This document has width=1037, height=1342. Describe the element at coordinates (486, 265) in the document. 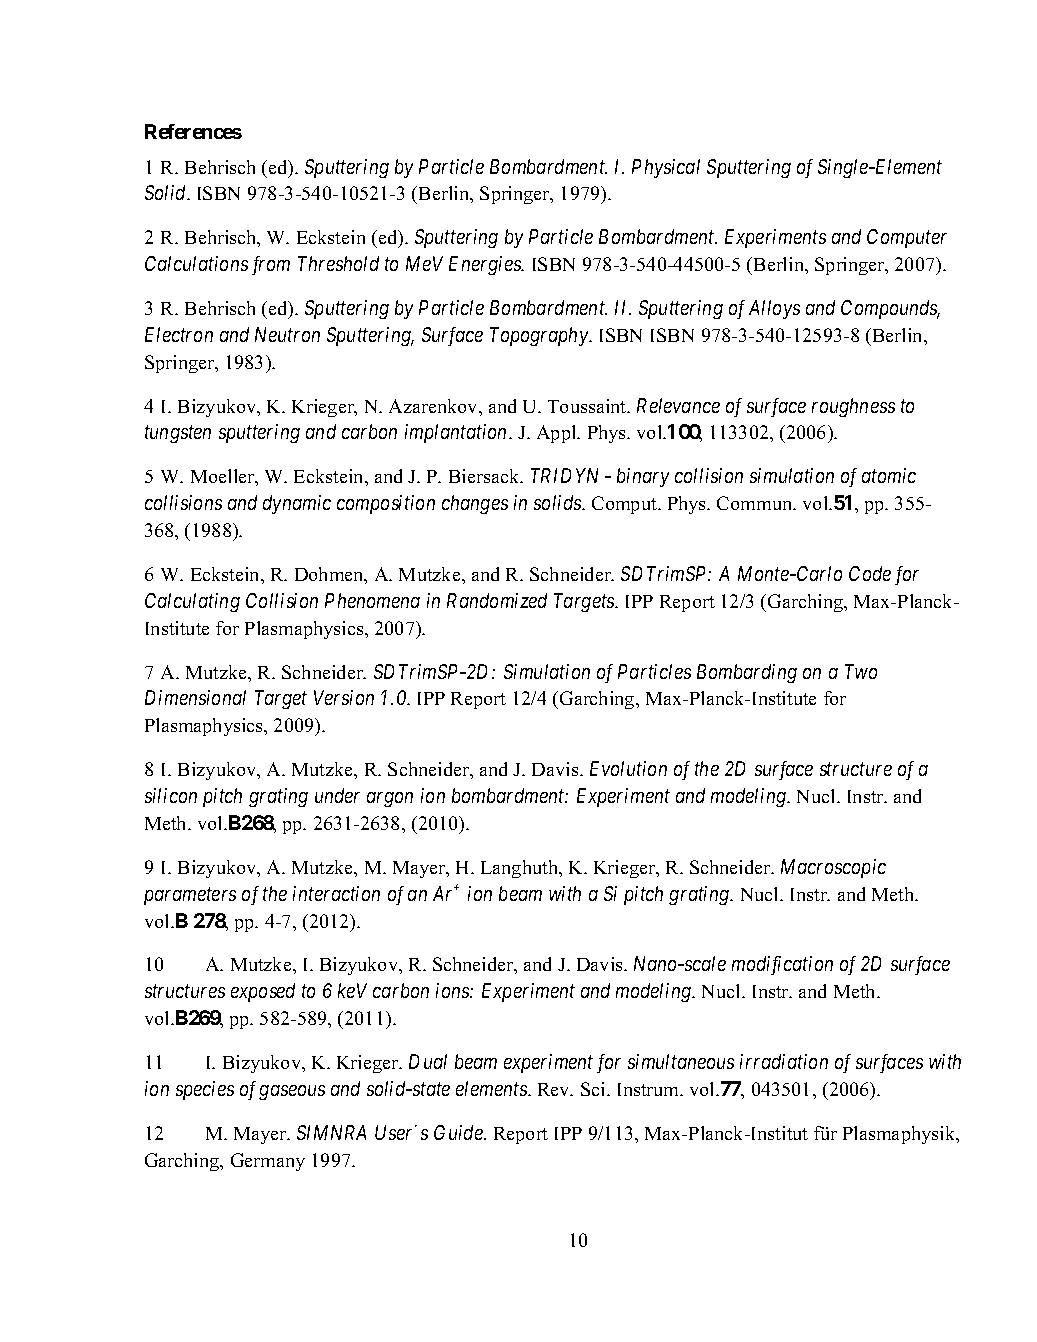

I see `Energies` at that location.
